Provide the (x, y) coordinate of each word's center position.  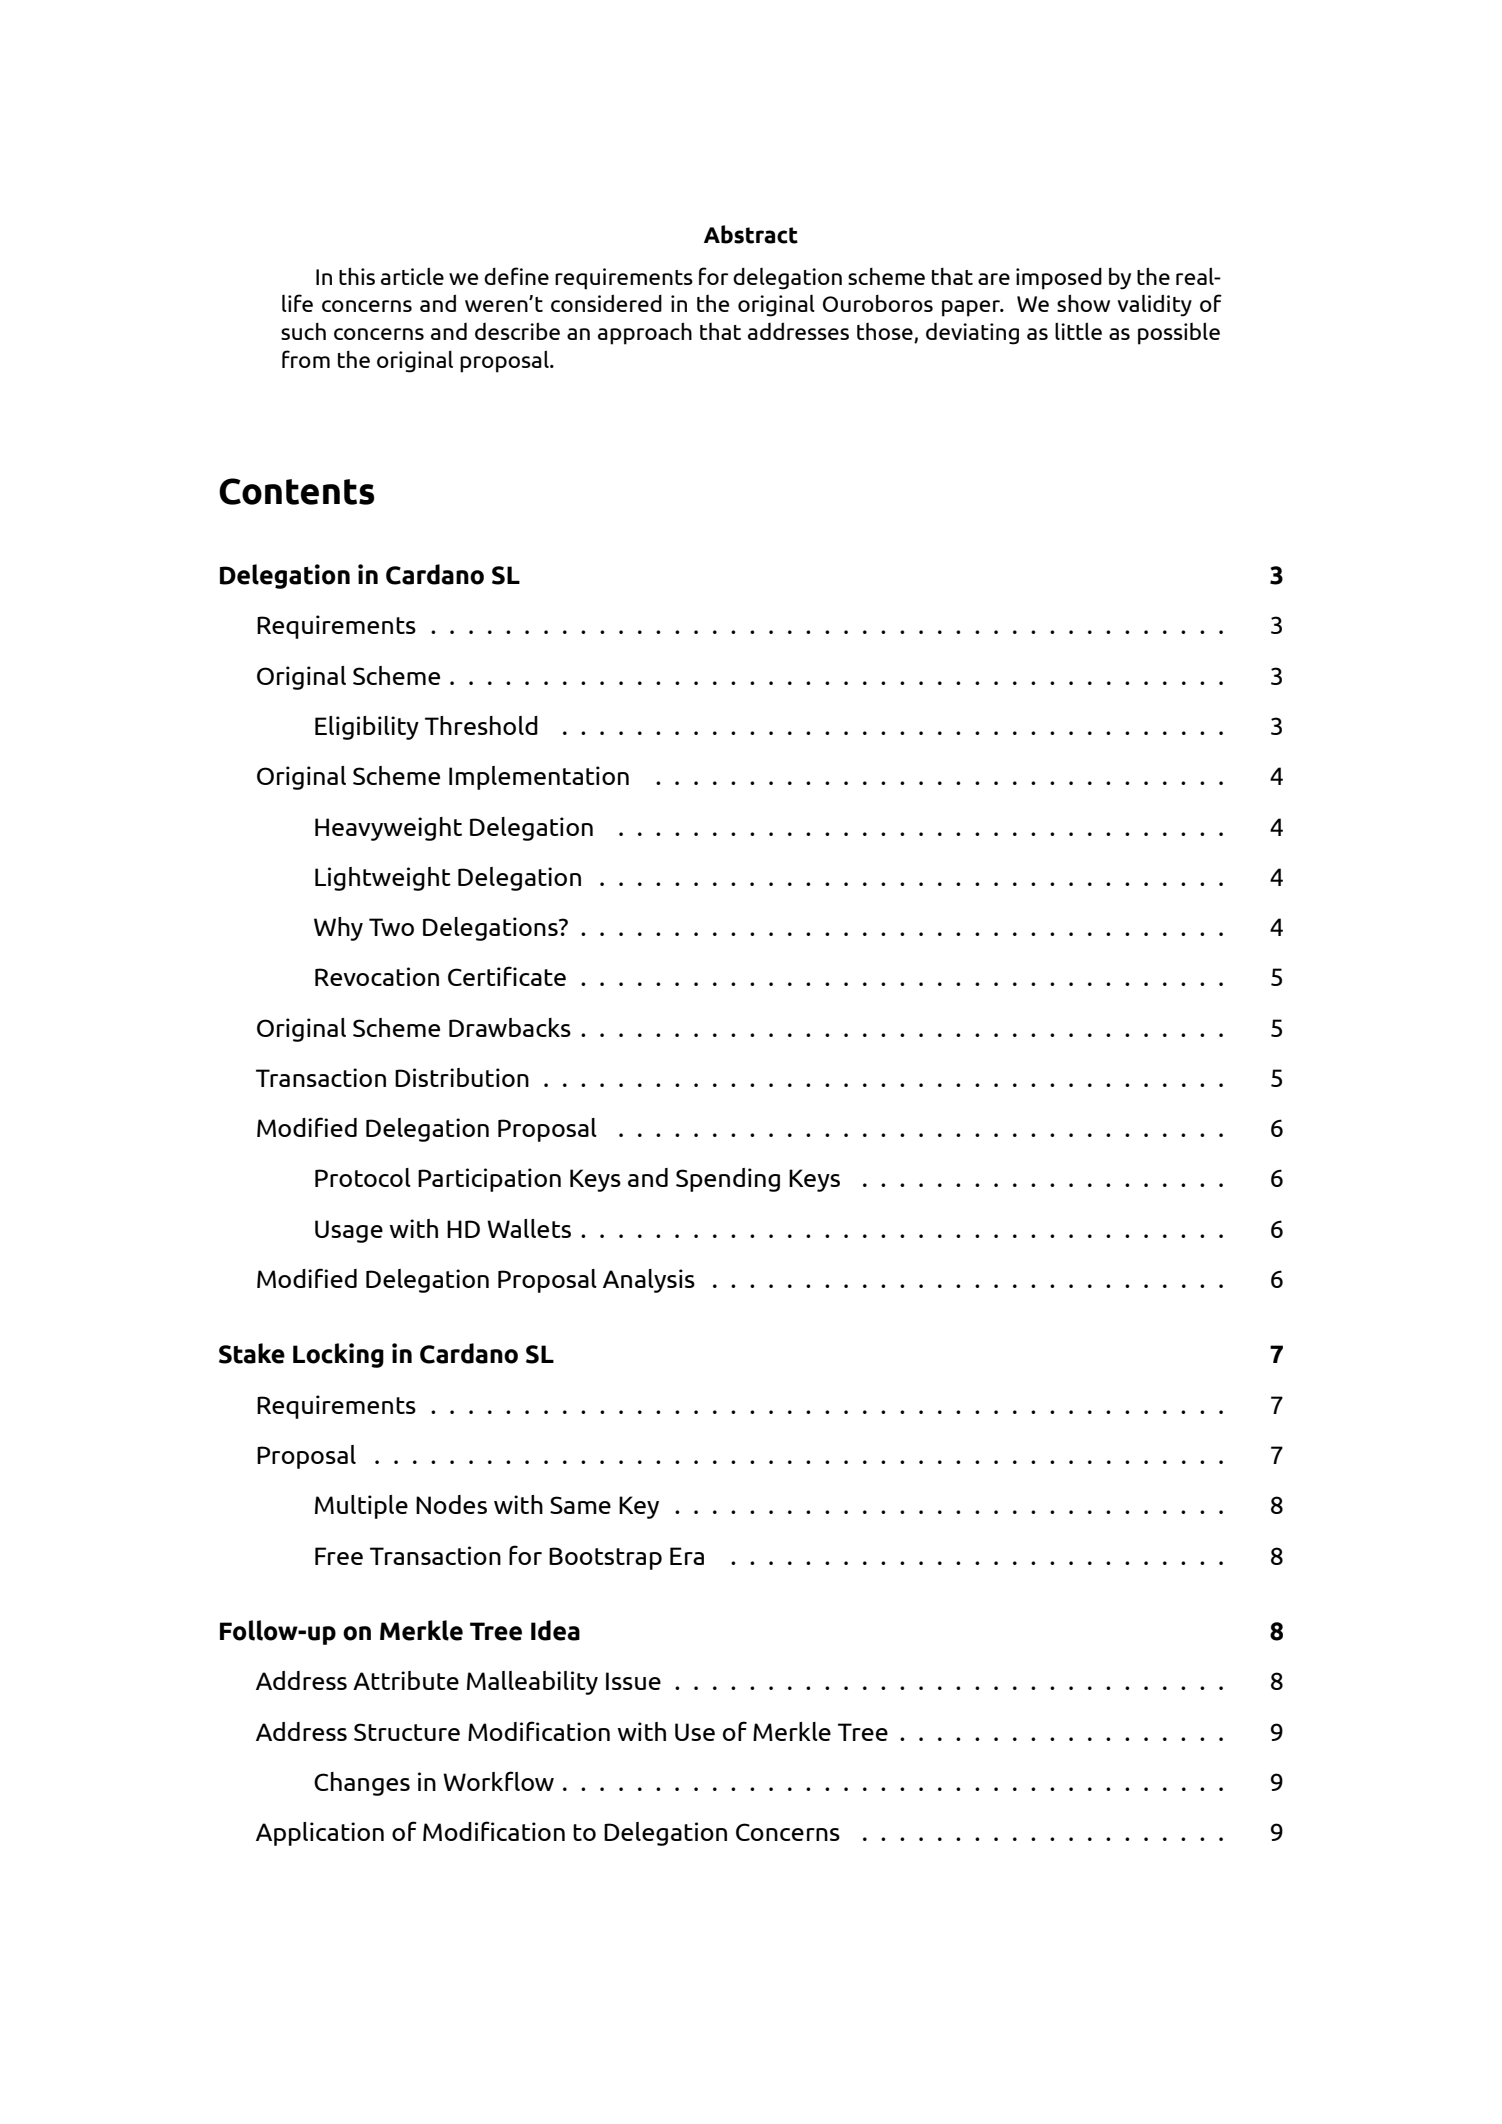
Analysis (649, 1281)
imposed (1059, 278)
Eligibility (367, 728)
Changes (362, 1784)
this (357, 276)
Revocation (377, 976)
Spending (728, 1180)
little (1078, 331)
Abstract (751, 234)
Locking (338, 1355)
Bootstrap (605, 1558)
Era (687, 1556)
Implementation (539, 778)
